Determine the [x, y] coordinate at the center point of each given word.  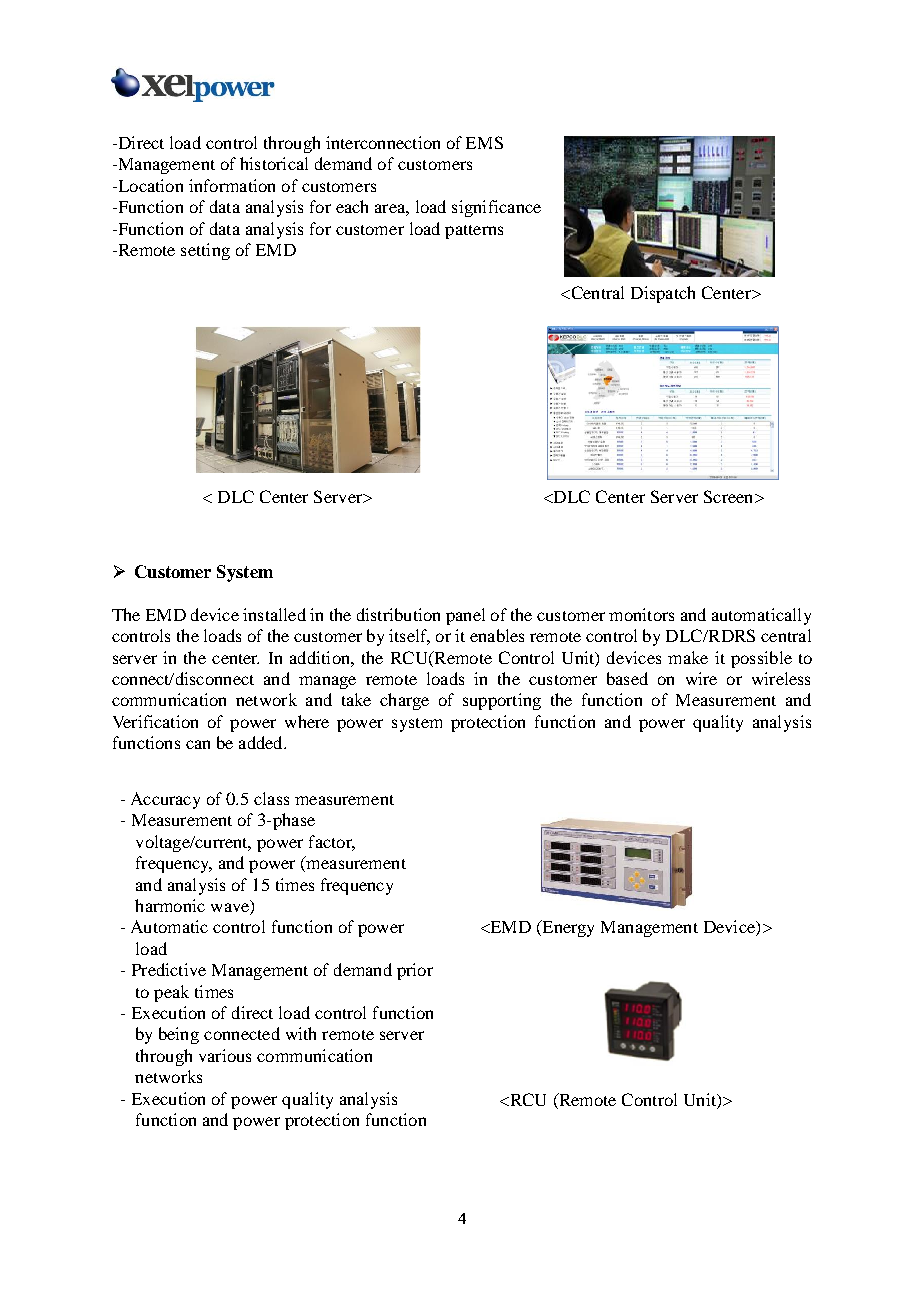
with [301, 1033]
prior [415, 971]
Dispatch [663, 294]
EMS [484, 142]
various [225, 1055]
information [232, 185]
